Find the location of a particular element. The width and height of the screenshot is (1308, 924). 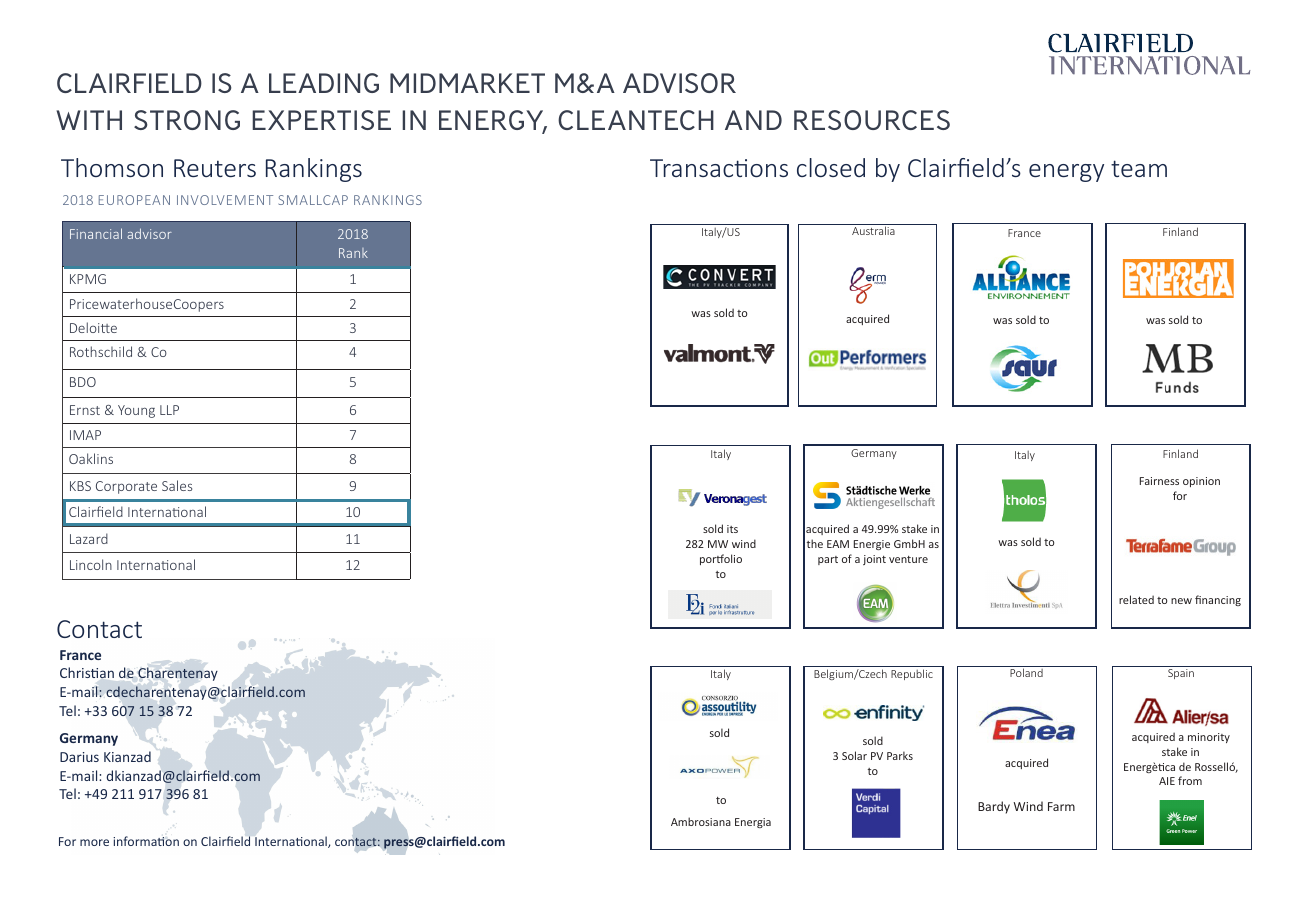

Poland is located at coordinates (1026, 672).
